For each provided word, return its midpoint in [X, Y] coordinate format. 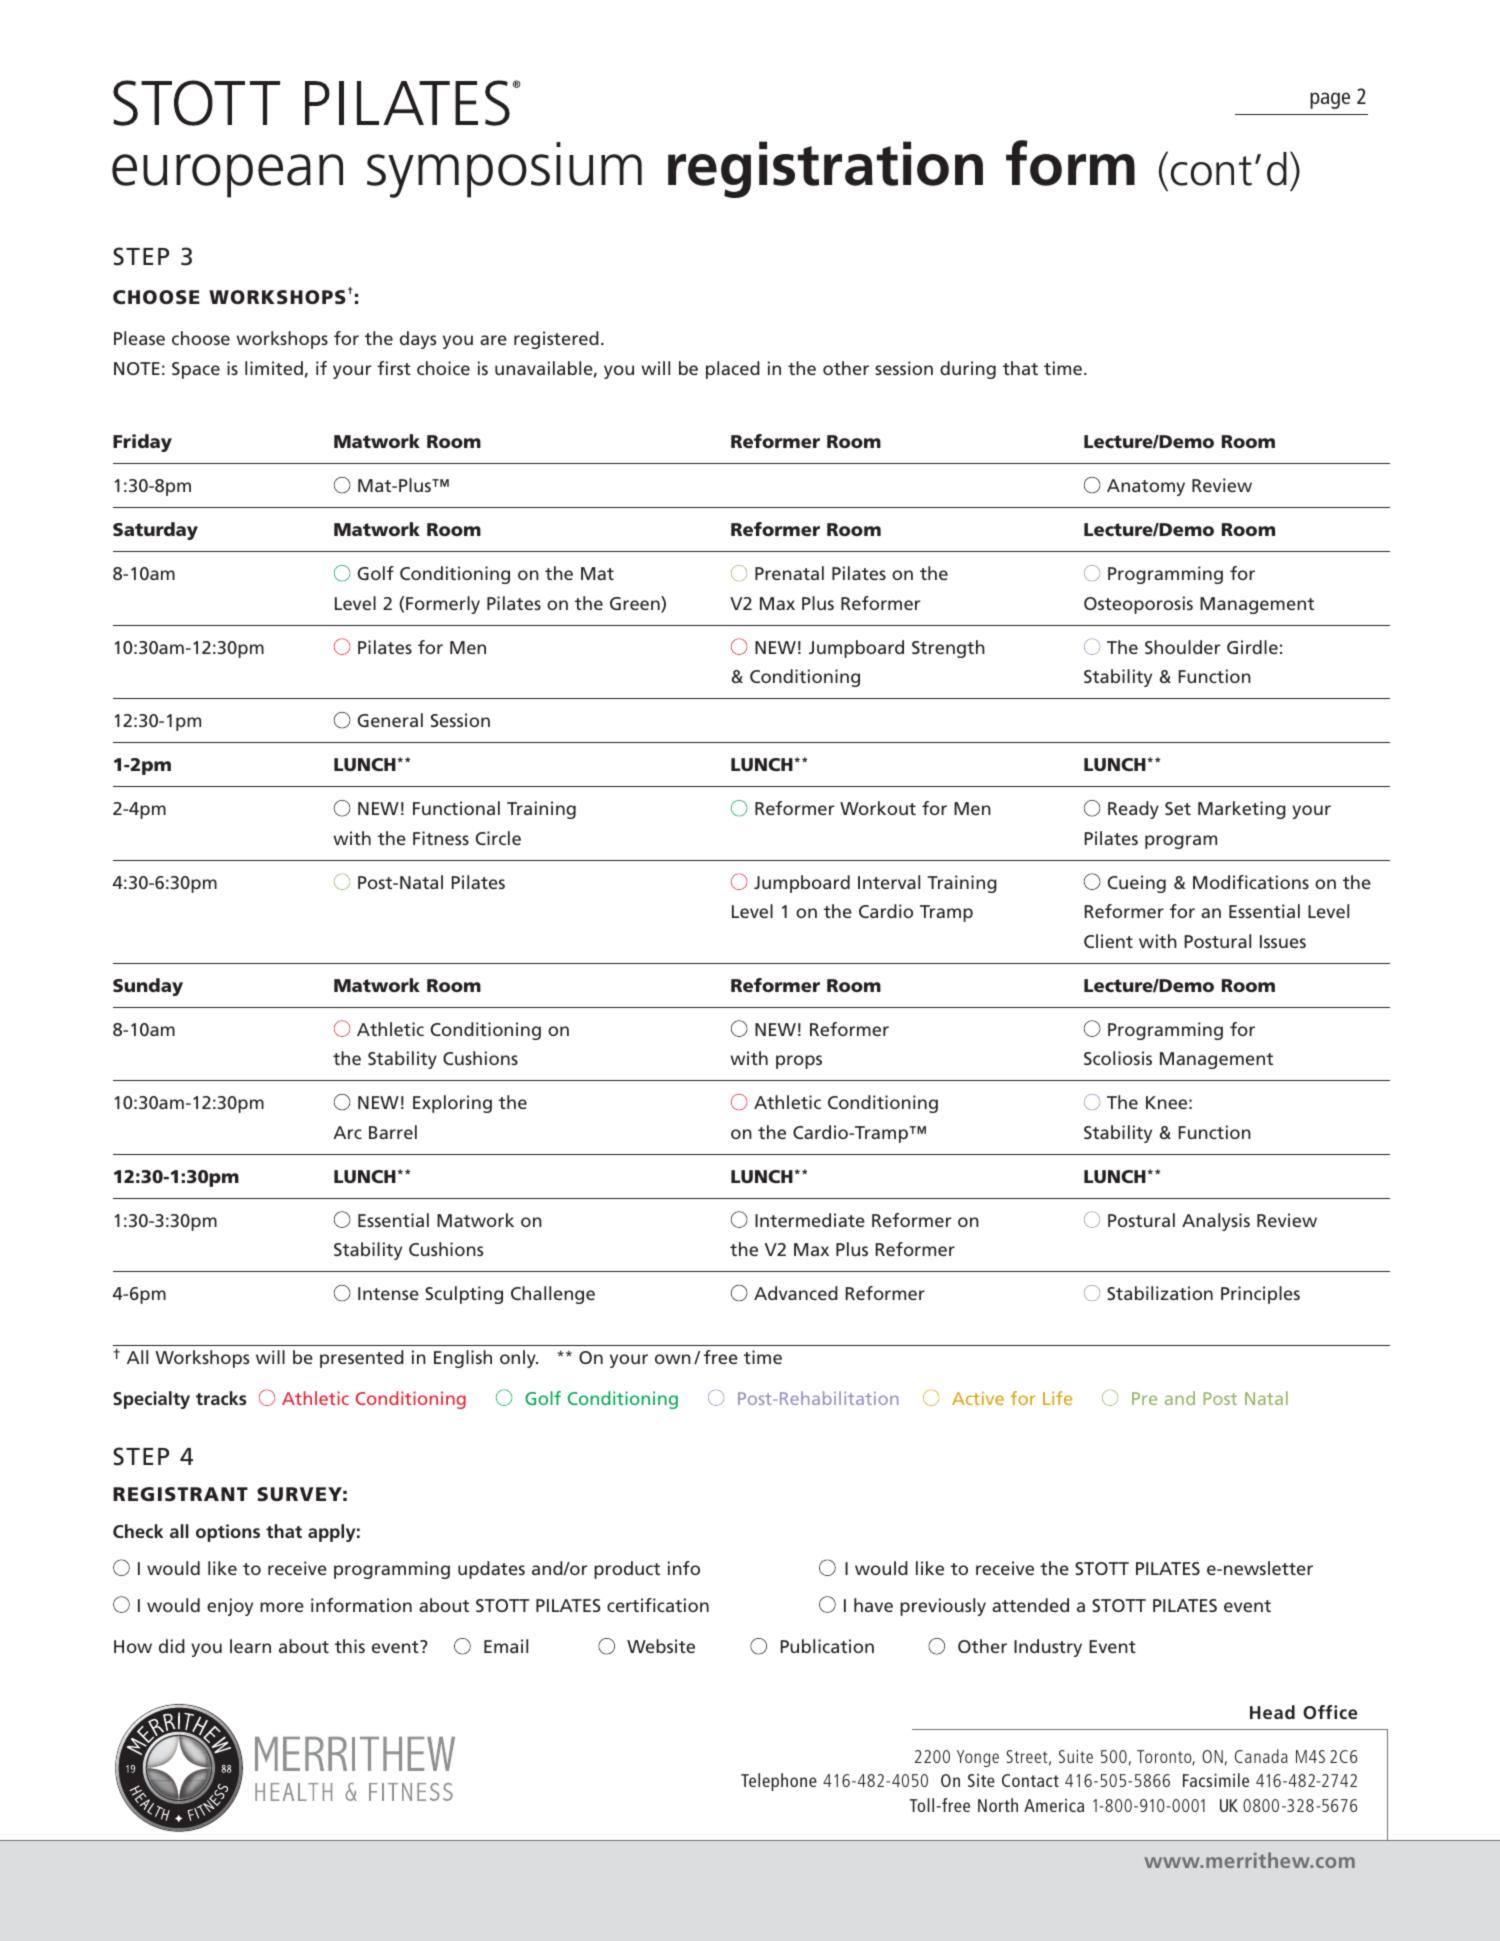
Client [1108, 941]
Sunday [148, 987]
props [799, 1062]
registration [825, 169]
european [227, 176]
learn [250, 1646]
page [1330, 100]
